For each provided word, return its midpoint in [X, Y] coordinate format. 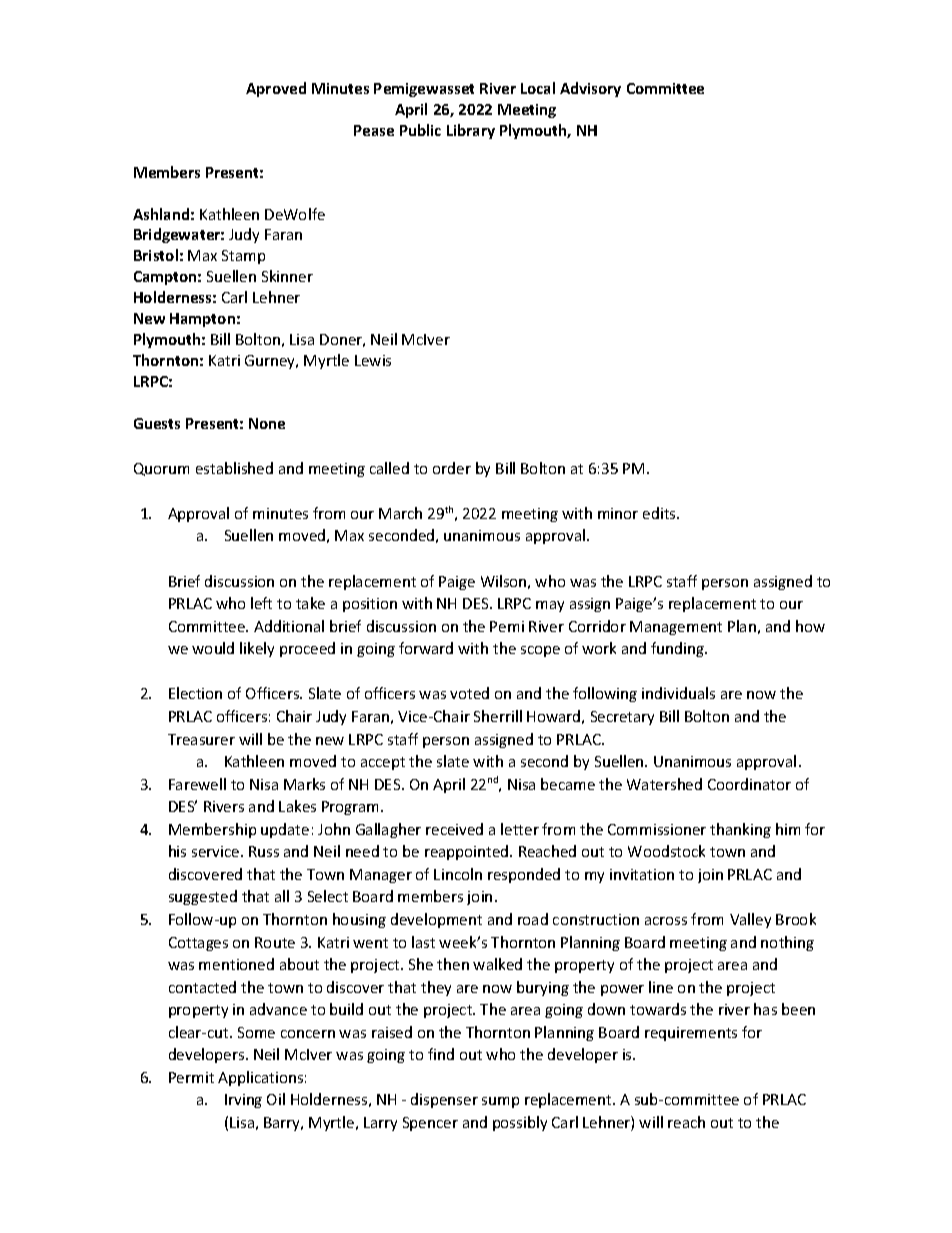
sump [500, 1102]
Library [471, 131]
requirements [691, 1034]
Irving [243, 1101]
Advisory [590, 89]
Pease [374, 130]
